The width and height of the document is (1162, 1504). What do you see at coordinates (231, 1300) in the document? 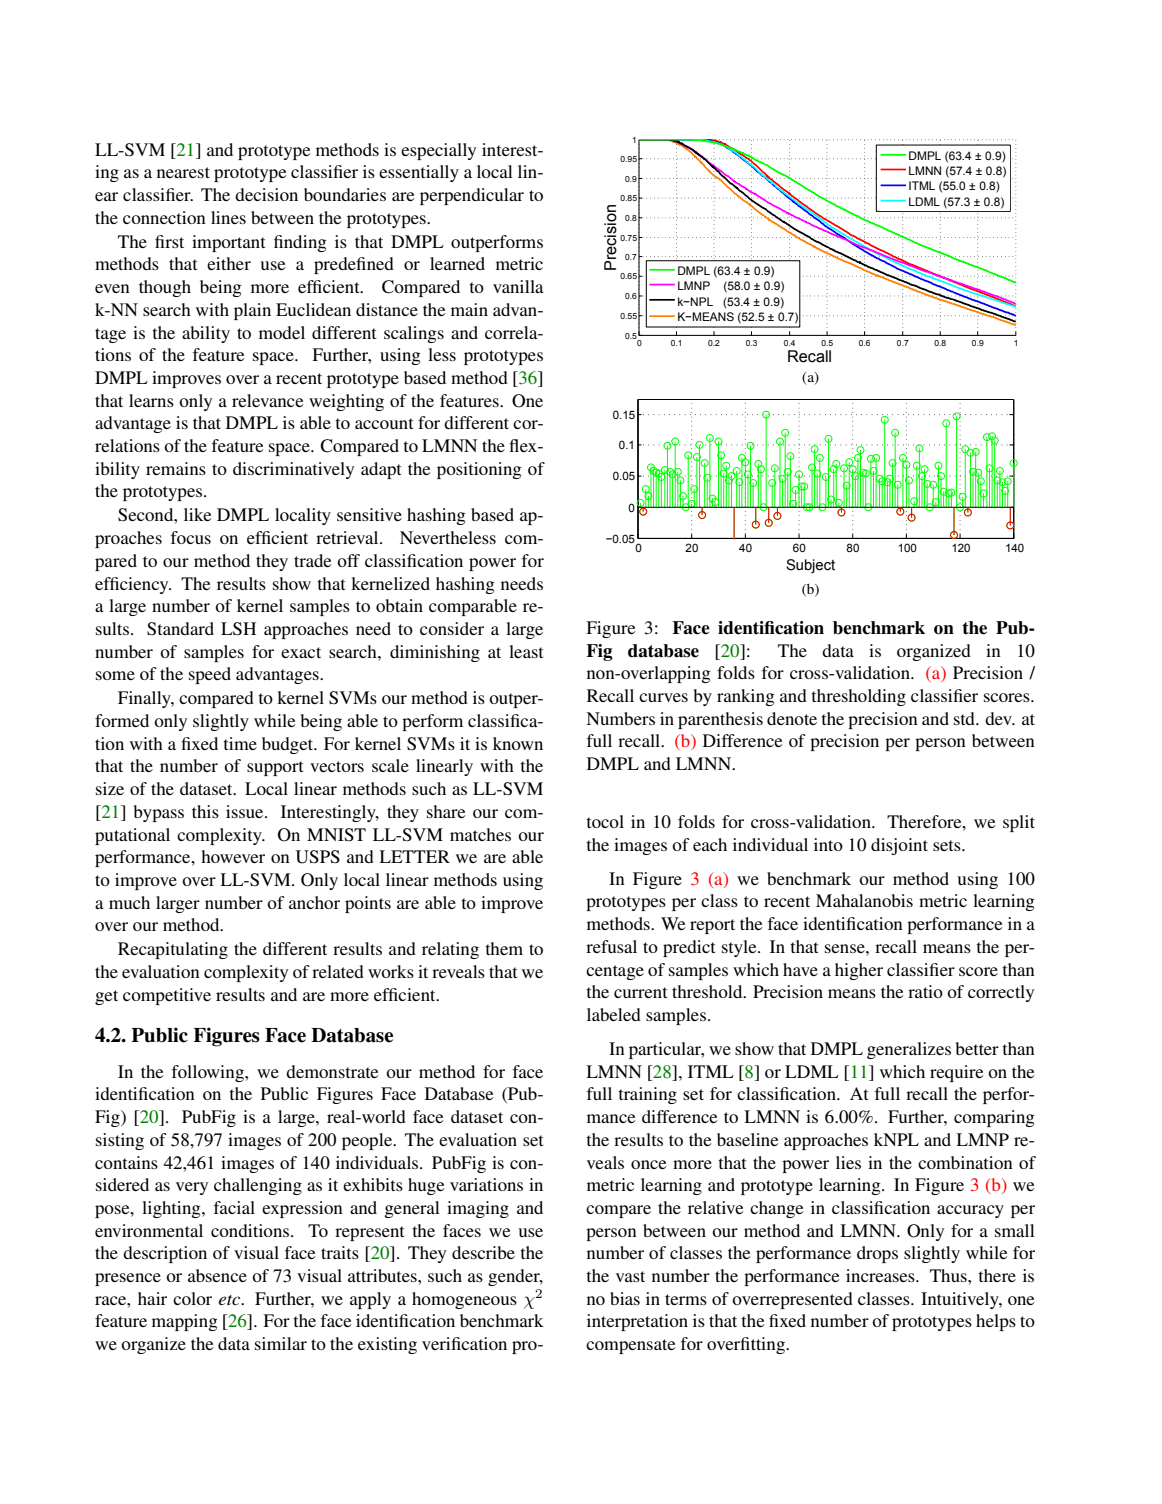
I see `etc` at bounding box center [231, 1300].
